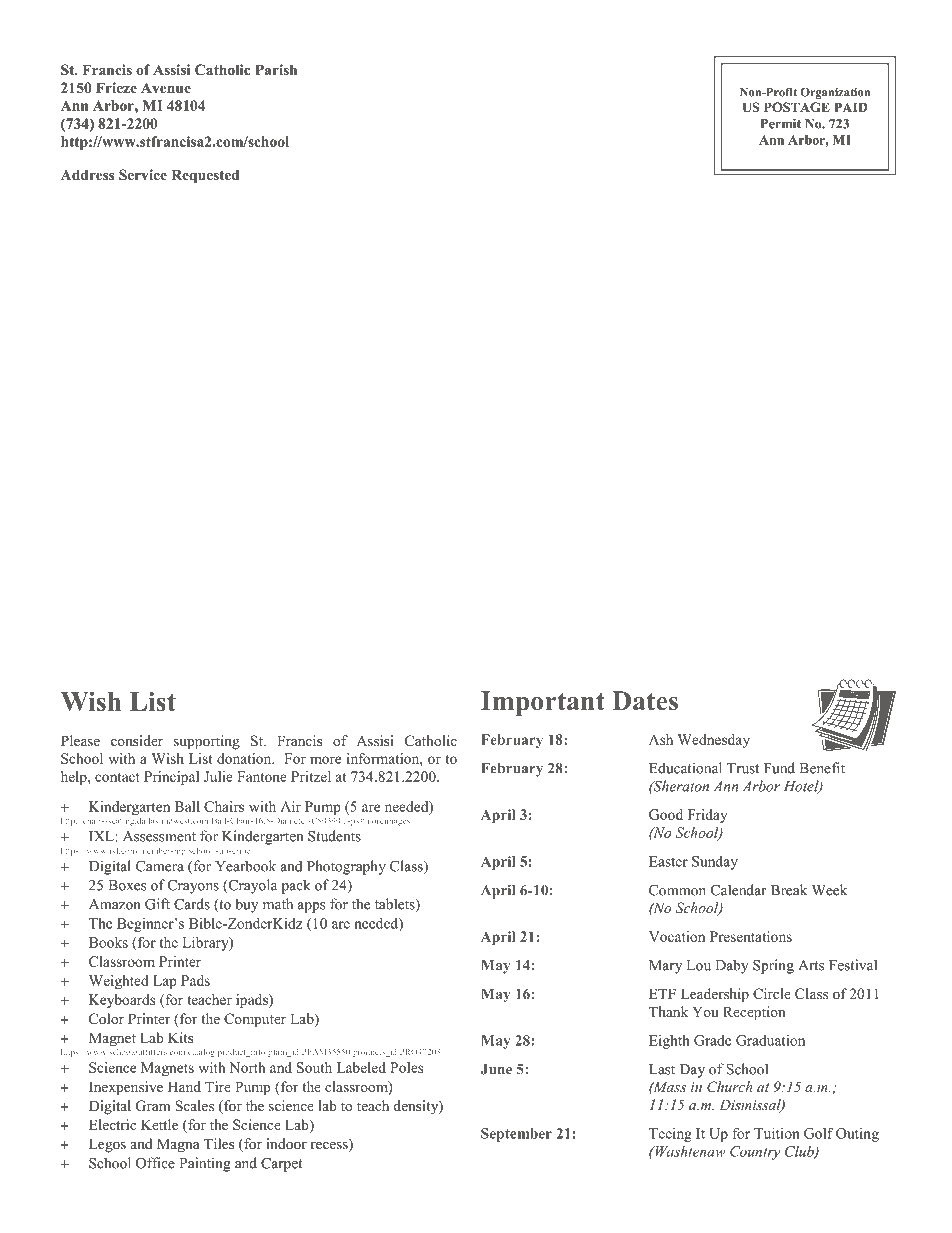  Describe the element at coordinates (543, 703) in the page. I see `Important` at that location.
